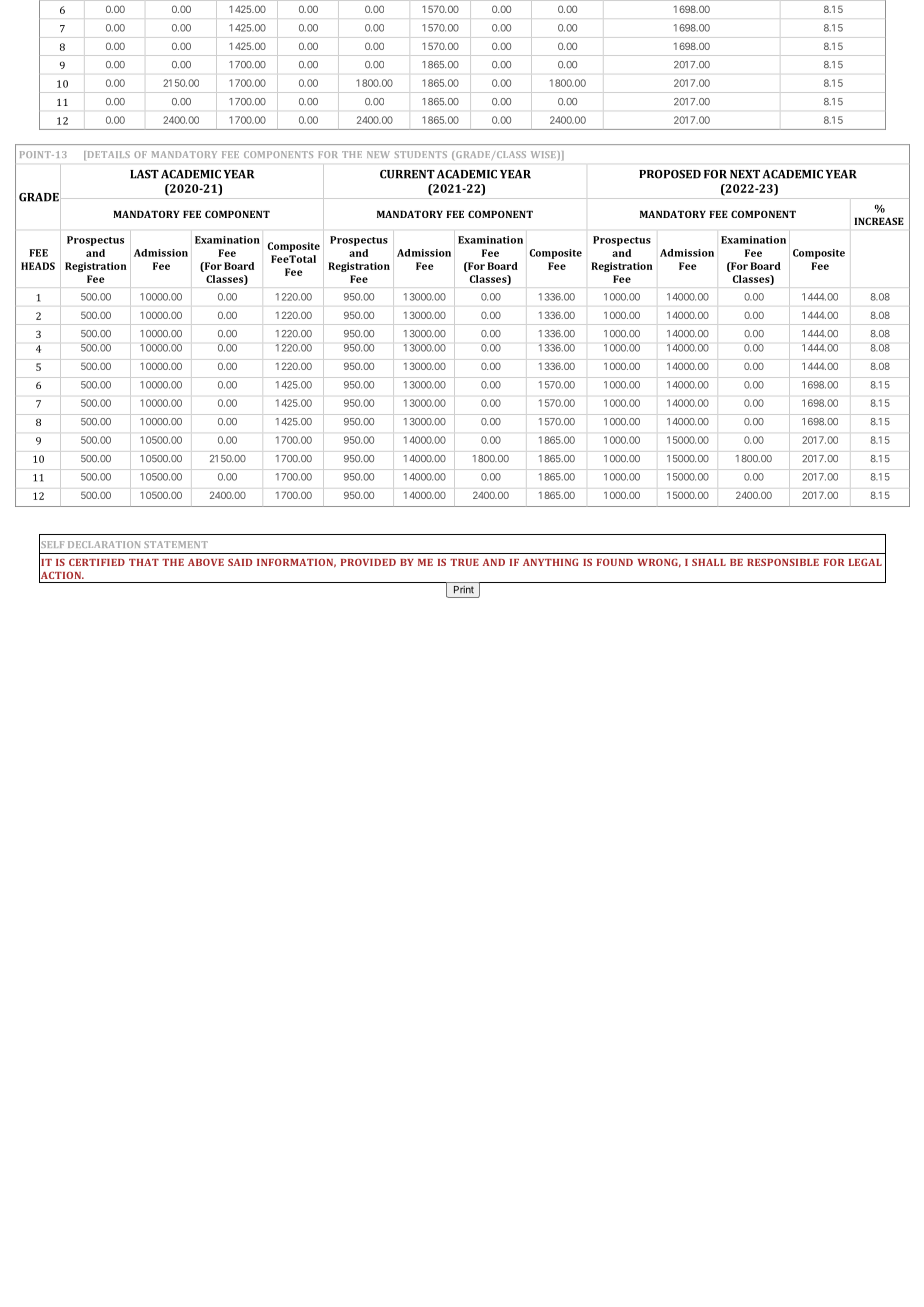 Image resolution: width=924 pixels, height=1307 pixels. Describe the element at coordinates (144, 562) in the screenshot. I see `THAT` at that location.
